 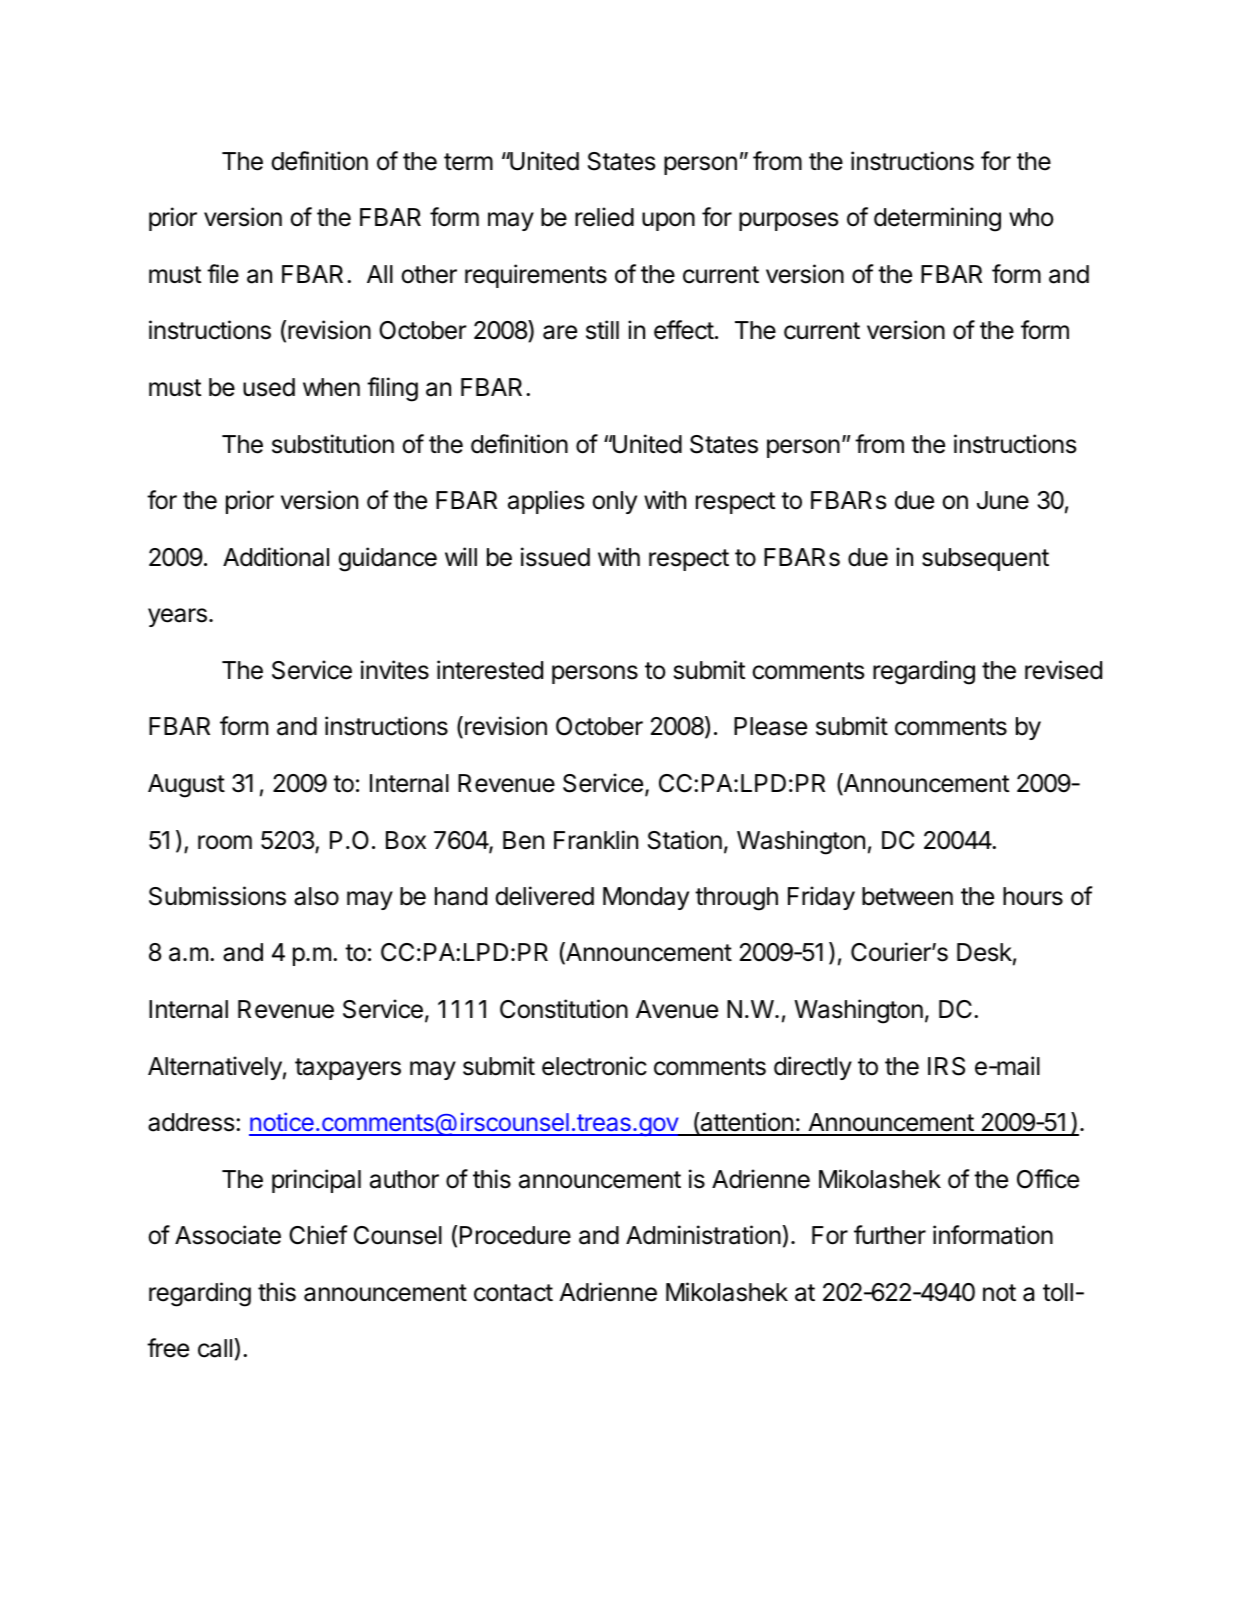 I want to click on relied, so click(x=604, y=217).
